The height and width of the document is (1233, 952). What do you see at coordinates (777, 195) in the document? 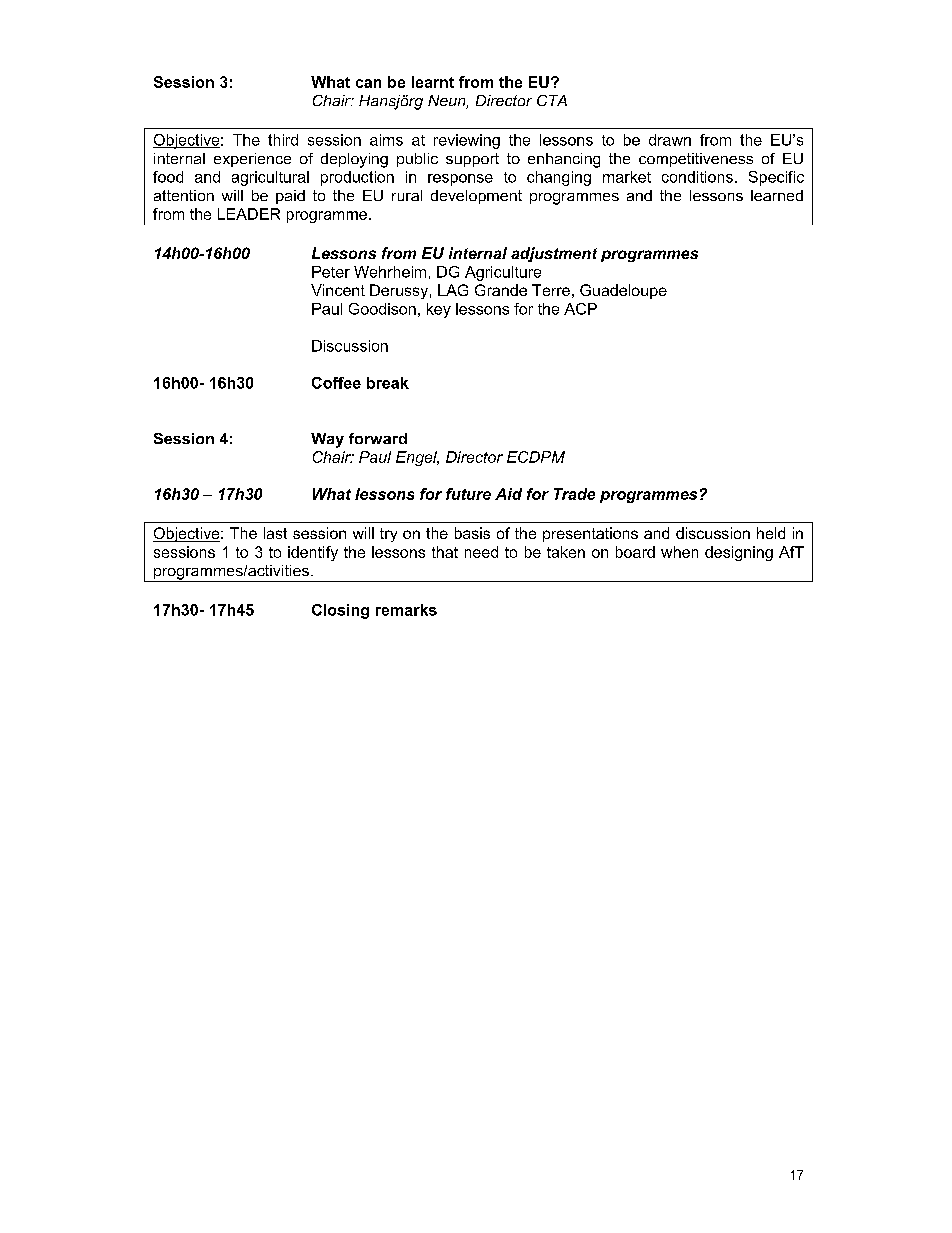
I see `learned` at bounding box center [777, 195].
